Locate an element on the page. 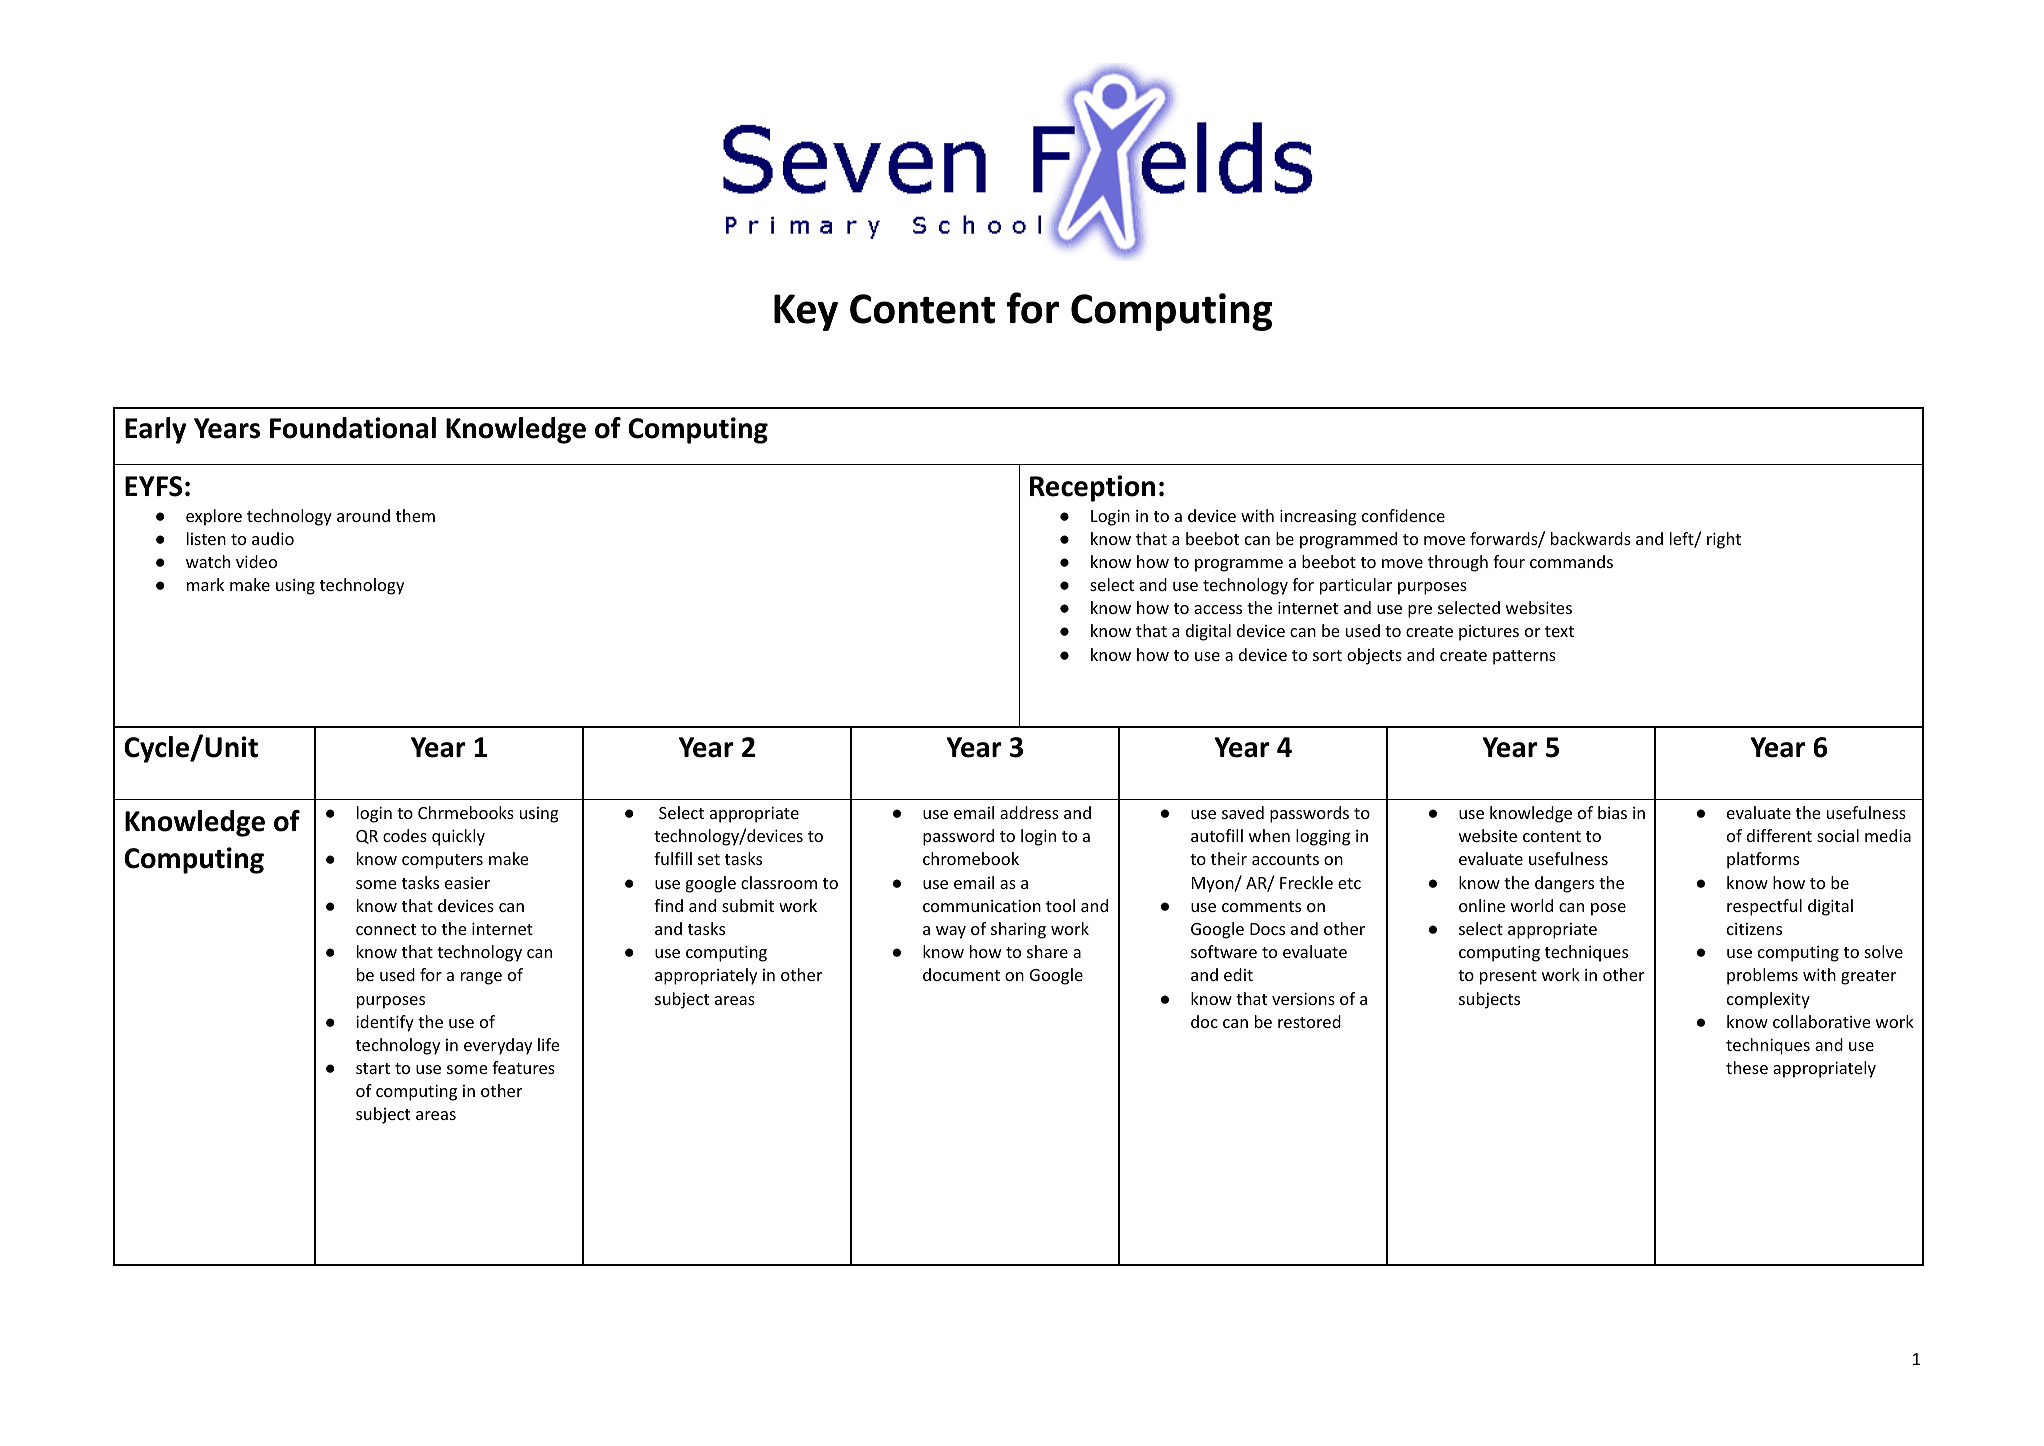 Image resolution: width=2044 pixels, height=1446 pixels. start is located at coordinates (373, 1068).
